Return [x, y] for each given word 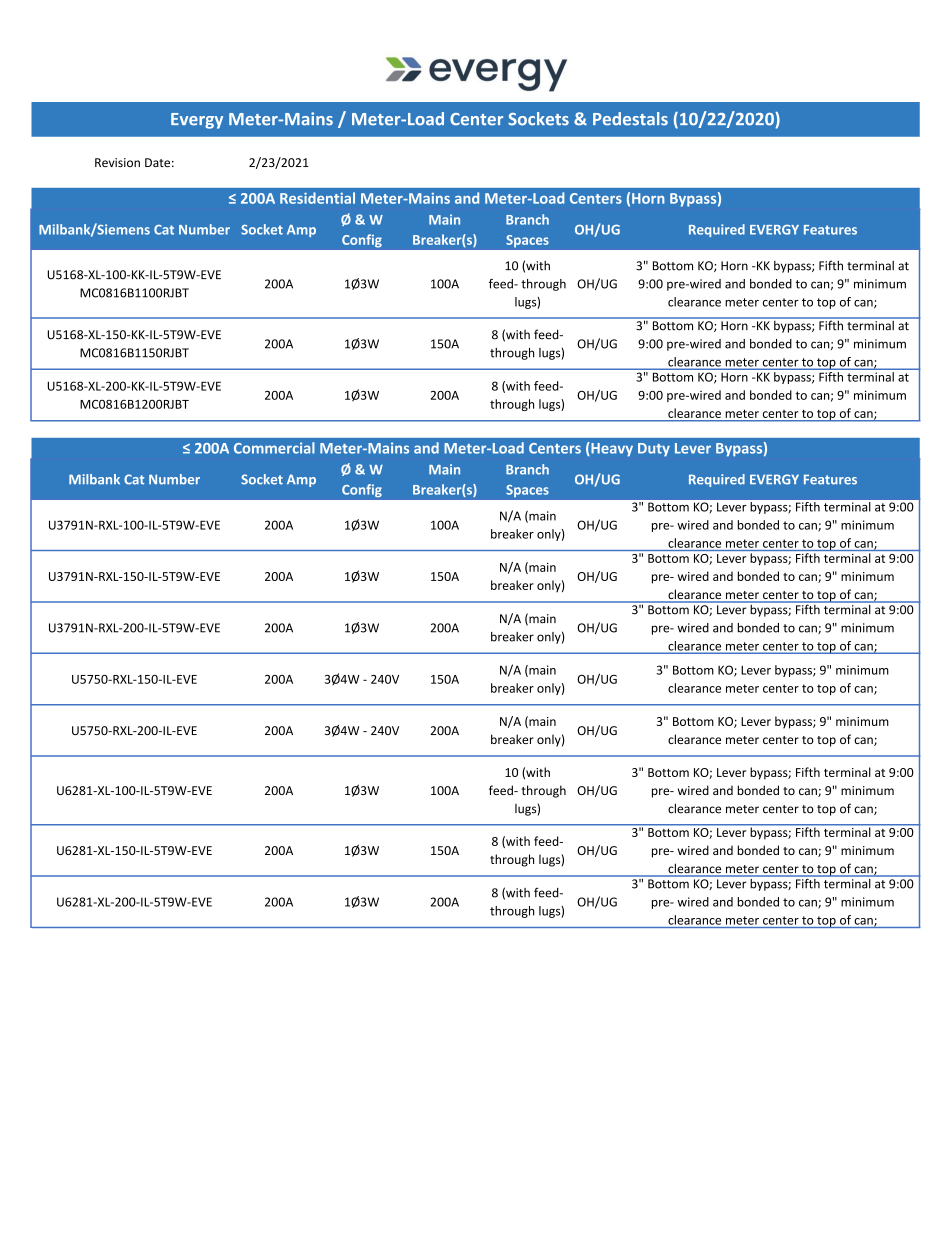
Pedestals [630, 119]
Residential [317, 198]
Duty [654, 450]
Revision [117, 162]
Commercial [274, 448]
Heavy [611, 449]
